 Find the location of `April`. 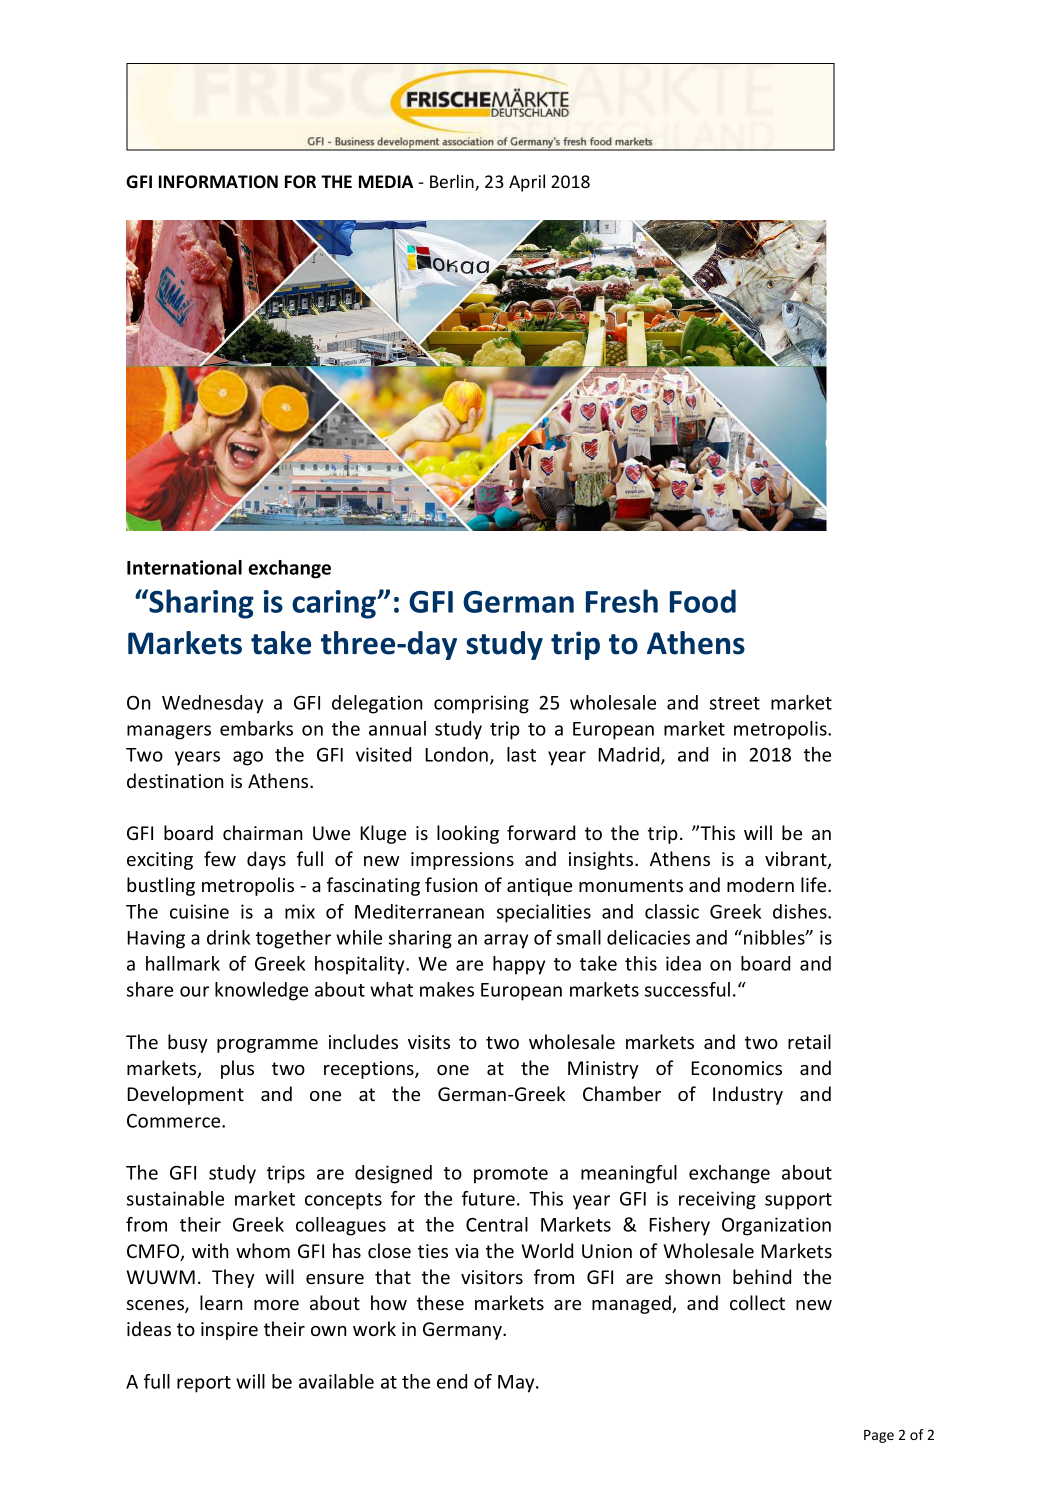

April is located at coordinates (527, 183).
